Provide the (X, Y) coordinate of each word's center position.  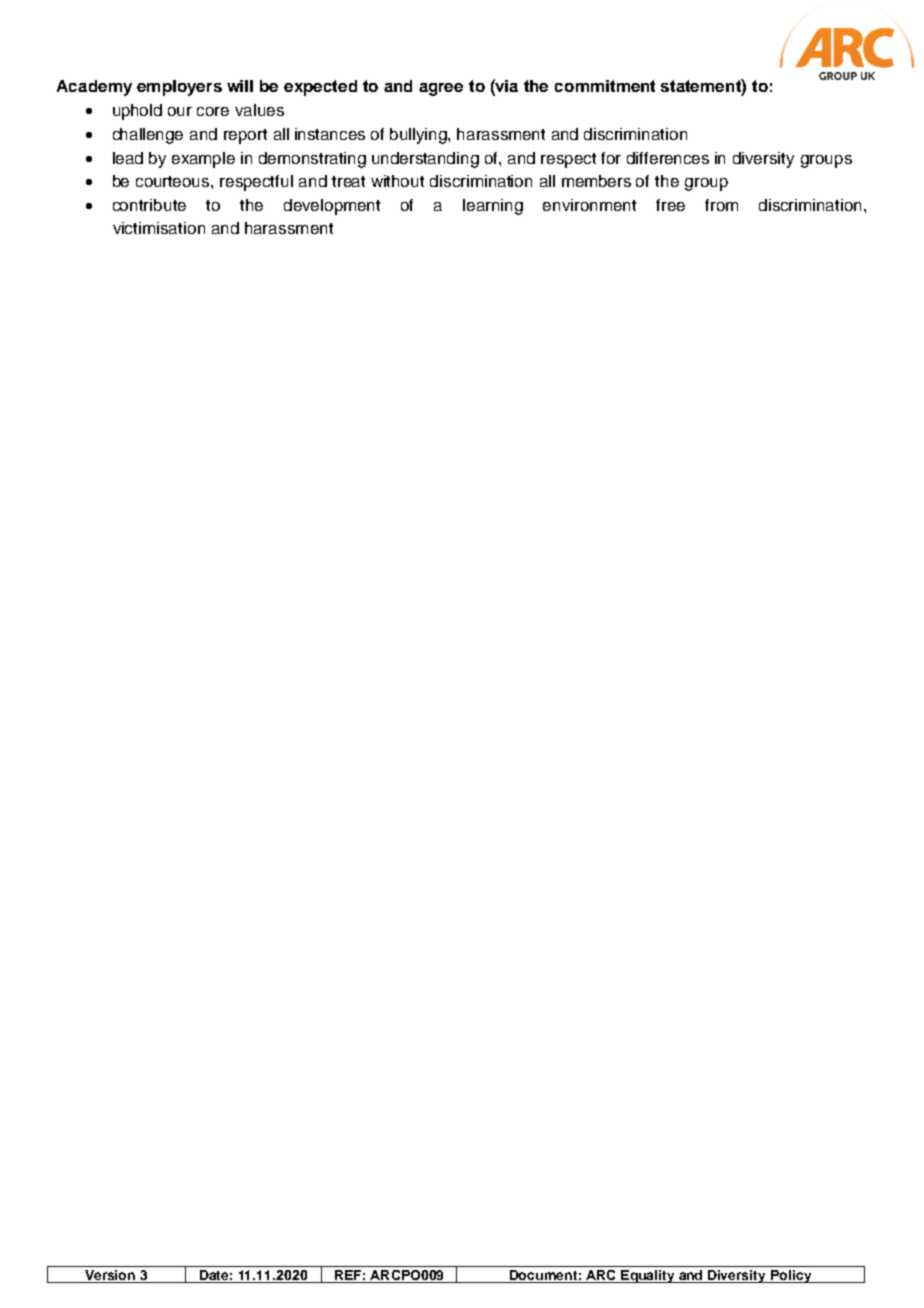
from (721, 205)
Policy (791, 1276)
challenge (148, 136)
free (670, 205)
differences (668, 158)
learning (493, 207)
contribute (149, 205)
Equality (648, 1276)
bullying (419, 136)
